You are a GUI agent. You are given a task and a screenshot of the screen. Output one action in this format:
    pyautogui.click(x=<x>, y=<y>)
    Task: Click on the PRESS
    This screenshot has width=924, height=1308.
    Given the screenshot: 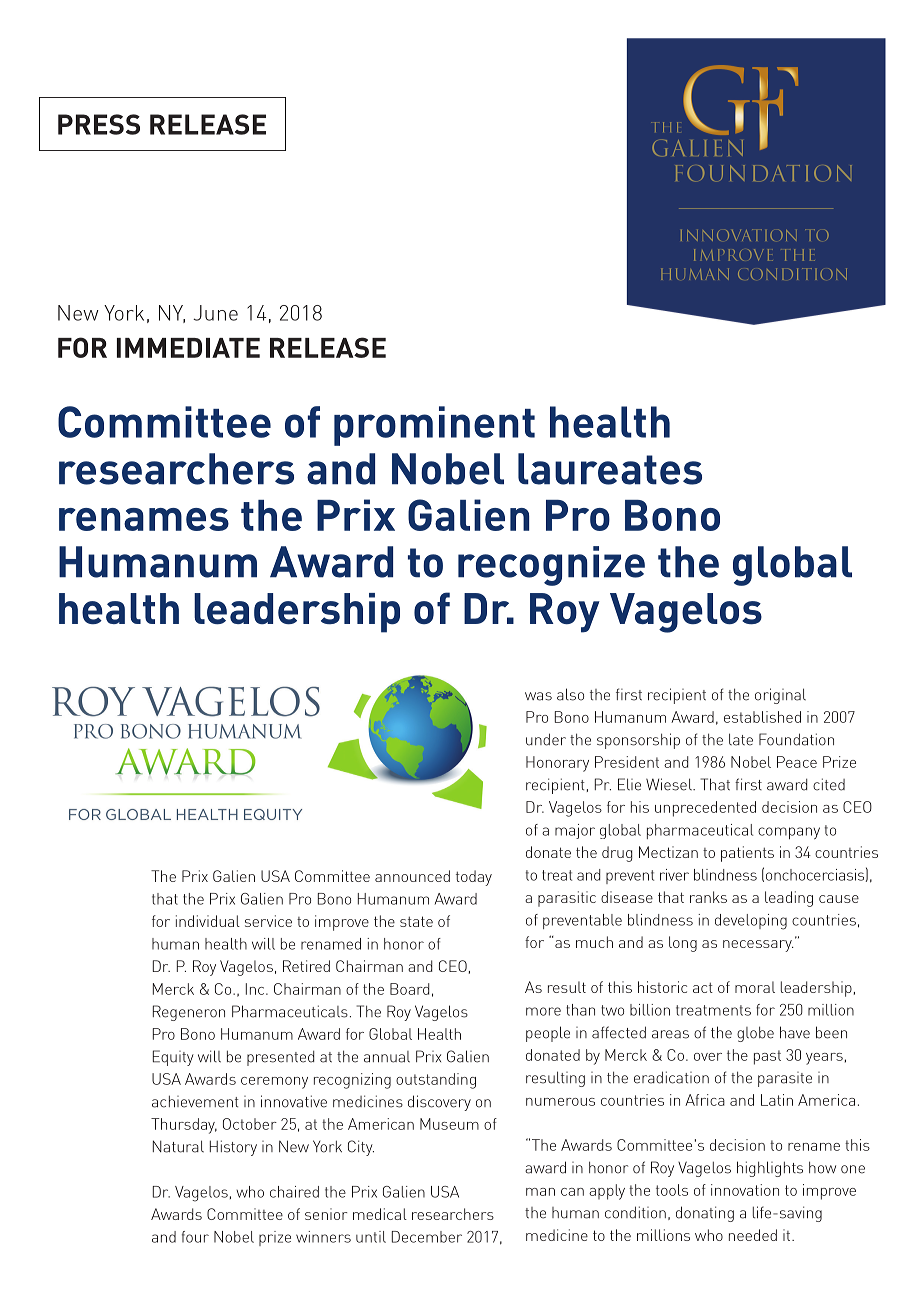 What is the action you would take?
    pyautogui.click(x=99, y=124)
